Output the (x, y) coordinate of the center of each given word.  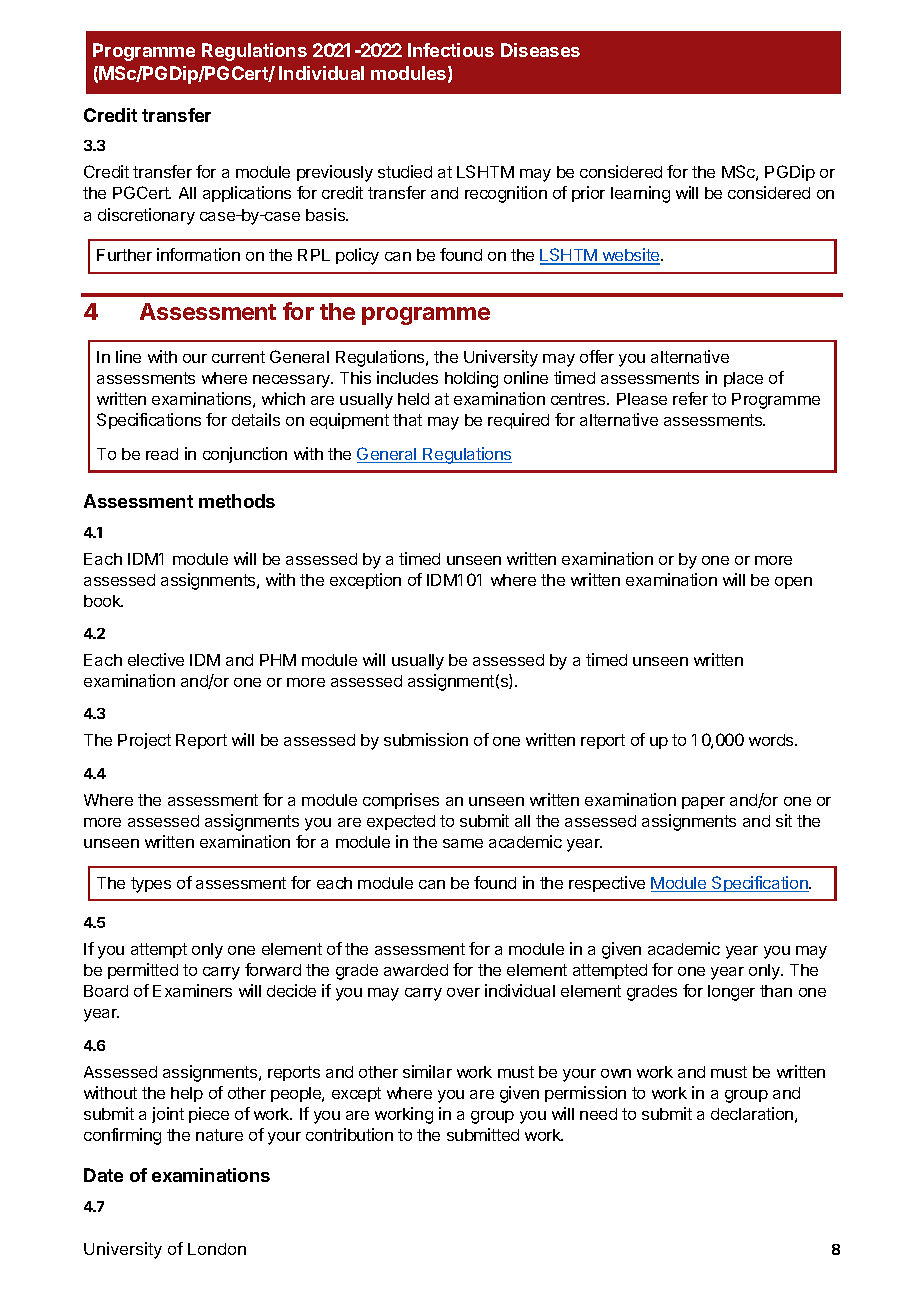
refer (690, 398)
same (463, 843)
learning (640, 194)
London (217, 1249)
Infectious (451, 50)
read (162, 454)
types (151, 885)
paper (703, 803)
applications (247, 194)
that (407, 420)
